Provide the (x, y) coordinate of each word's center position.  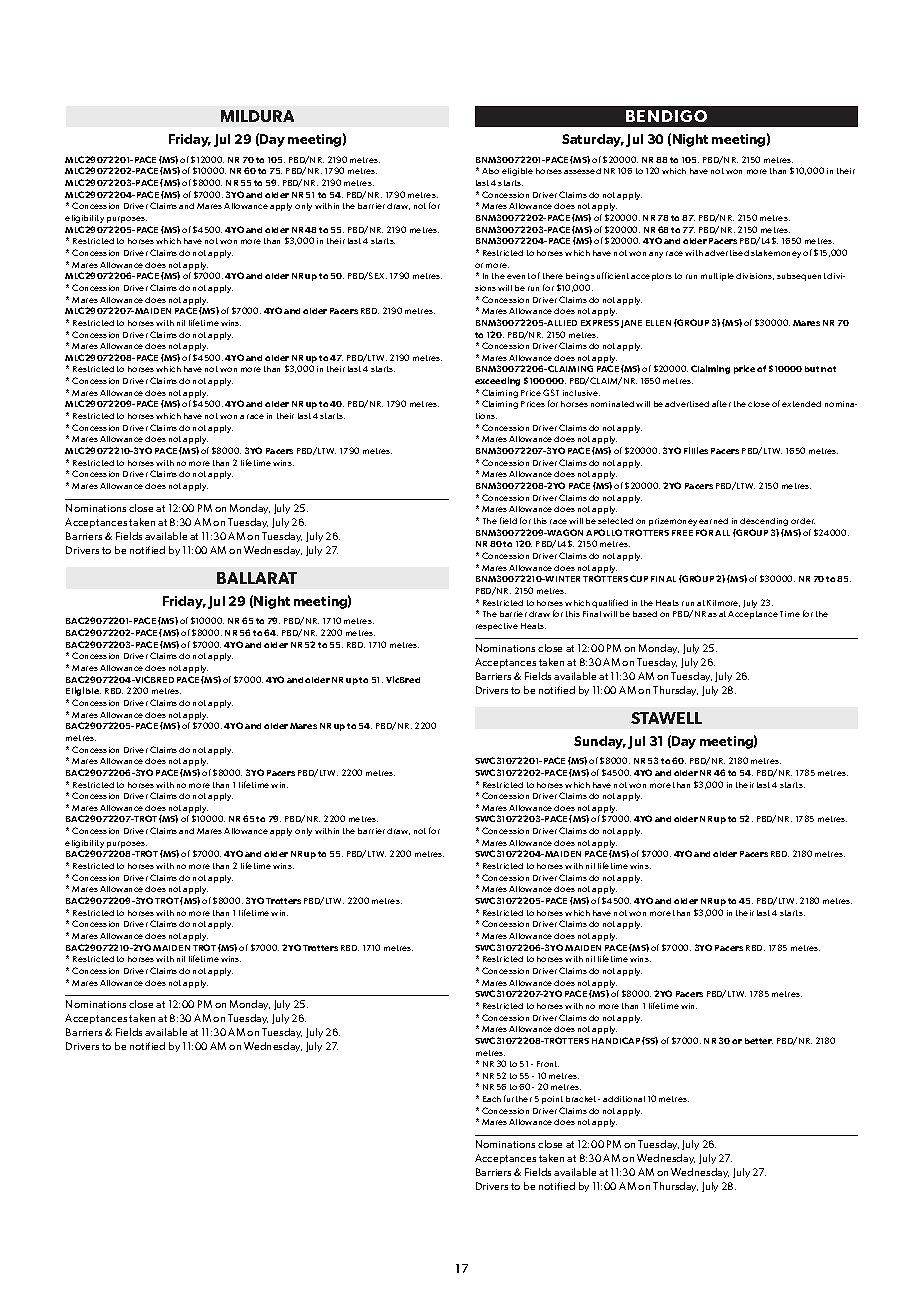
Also (490, 171)
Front (548, 1064)
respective (497, 627)
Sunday (600, 742)
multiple (717, 277)
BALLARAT (257, 578)
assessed (582, 171)
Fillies (696, 450)
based (645, 614)
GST (551, 392)
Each (492, 1099)
